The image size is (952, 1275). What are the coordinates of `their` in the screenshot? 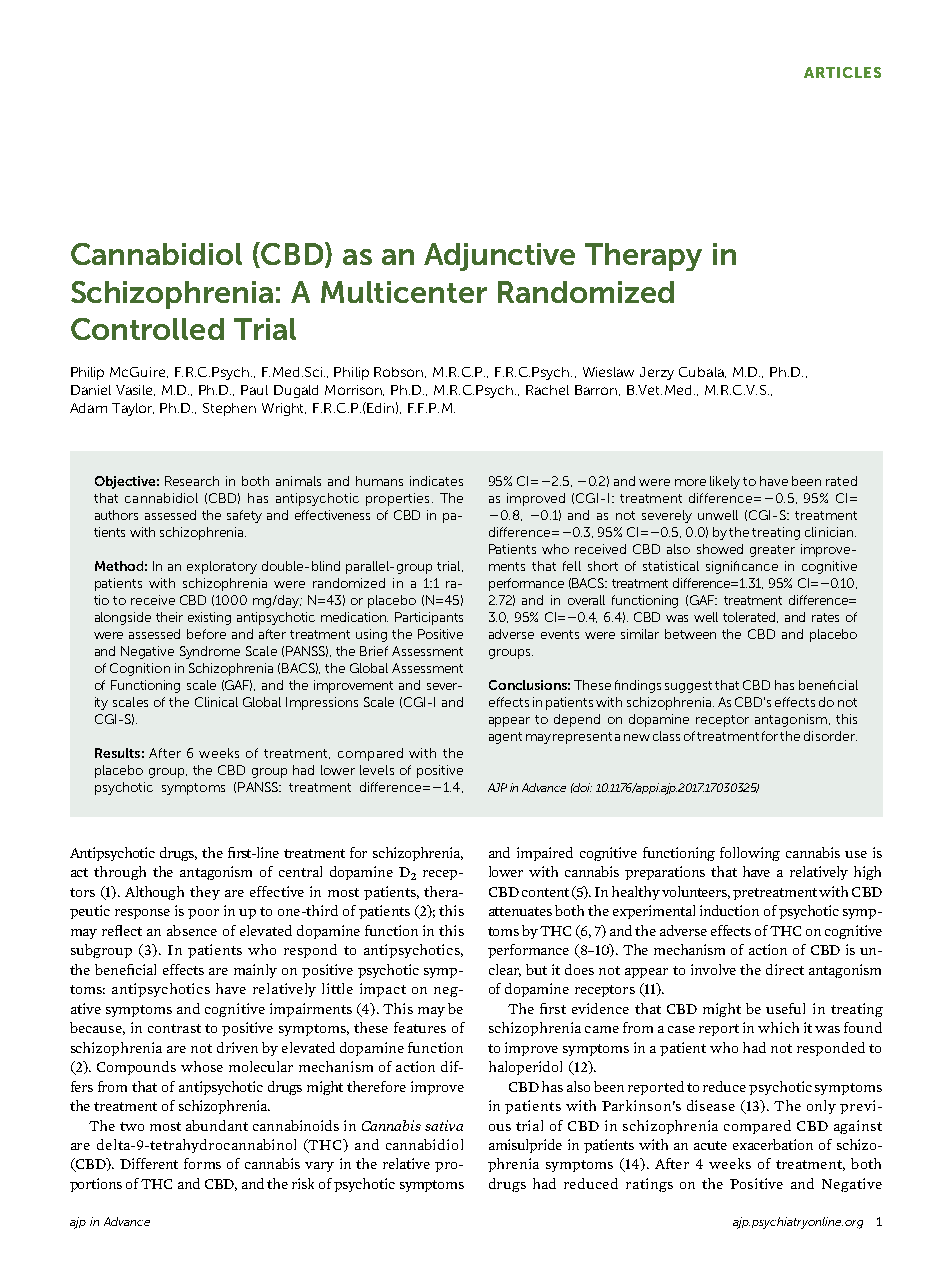 It's located at (169, 617).
